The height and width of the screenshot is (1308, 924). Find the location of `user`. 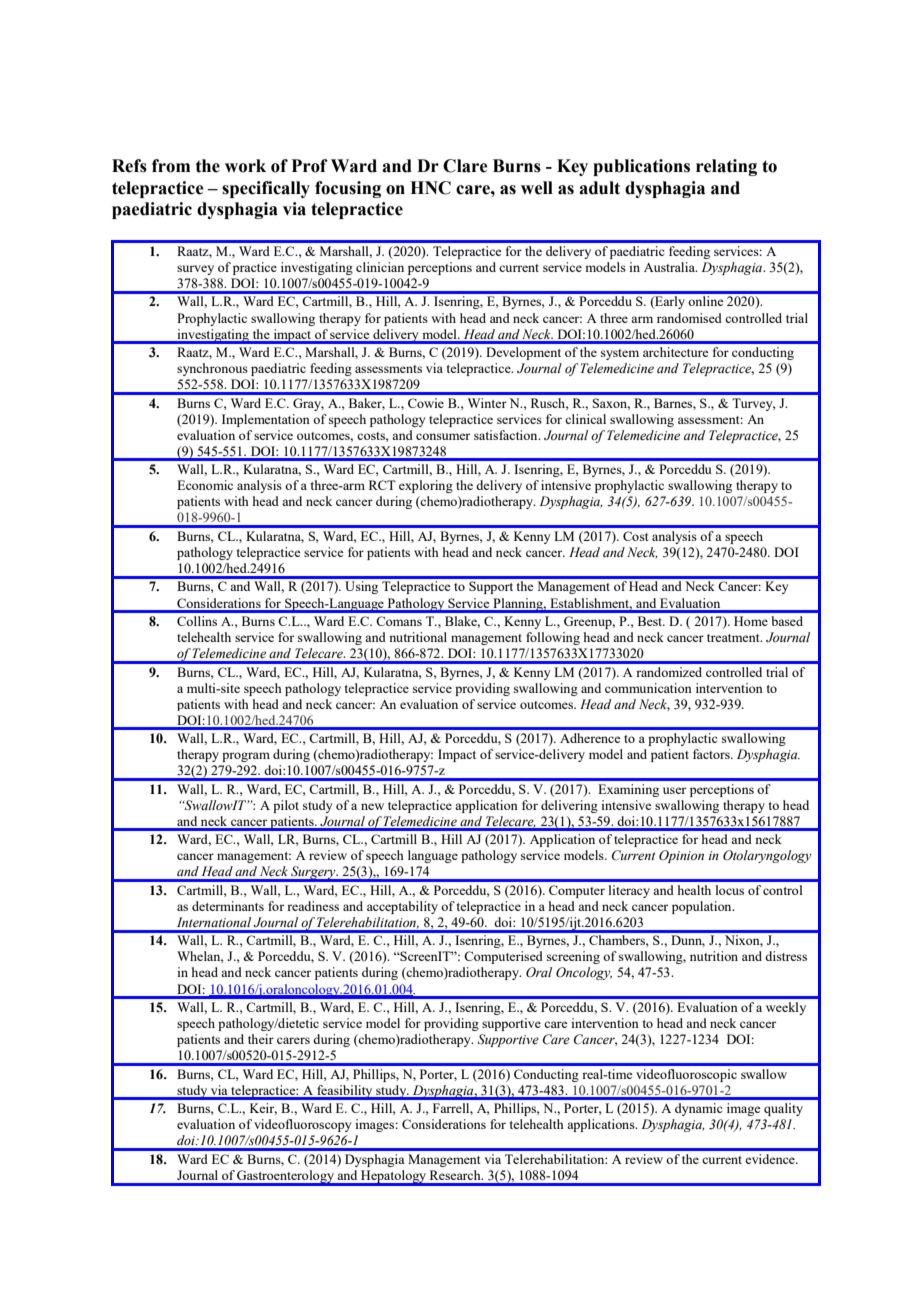

user is located at coordinates (674, 790).
